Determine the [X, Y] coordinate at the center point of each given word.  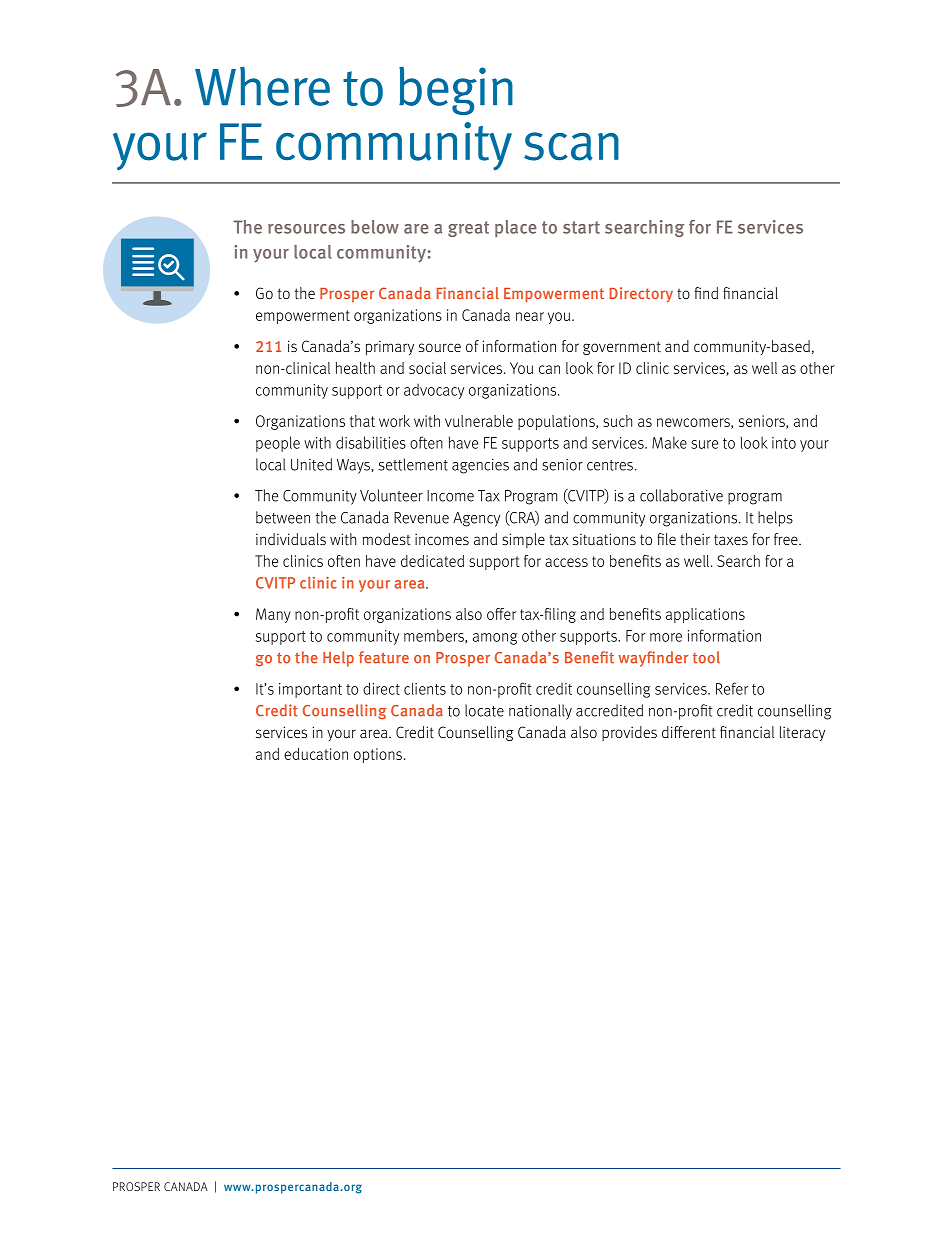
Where [262, 86]
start [581, 227]
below [375, 227]
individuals [291, 539]
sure [704, 444]
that [362, 421]
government [622, 348]
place [516, 228]
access [566, 562]
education [316, 754]
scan [571, 146]
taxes [731, 539]
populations [557, 422]
